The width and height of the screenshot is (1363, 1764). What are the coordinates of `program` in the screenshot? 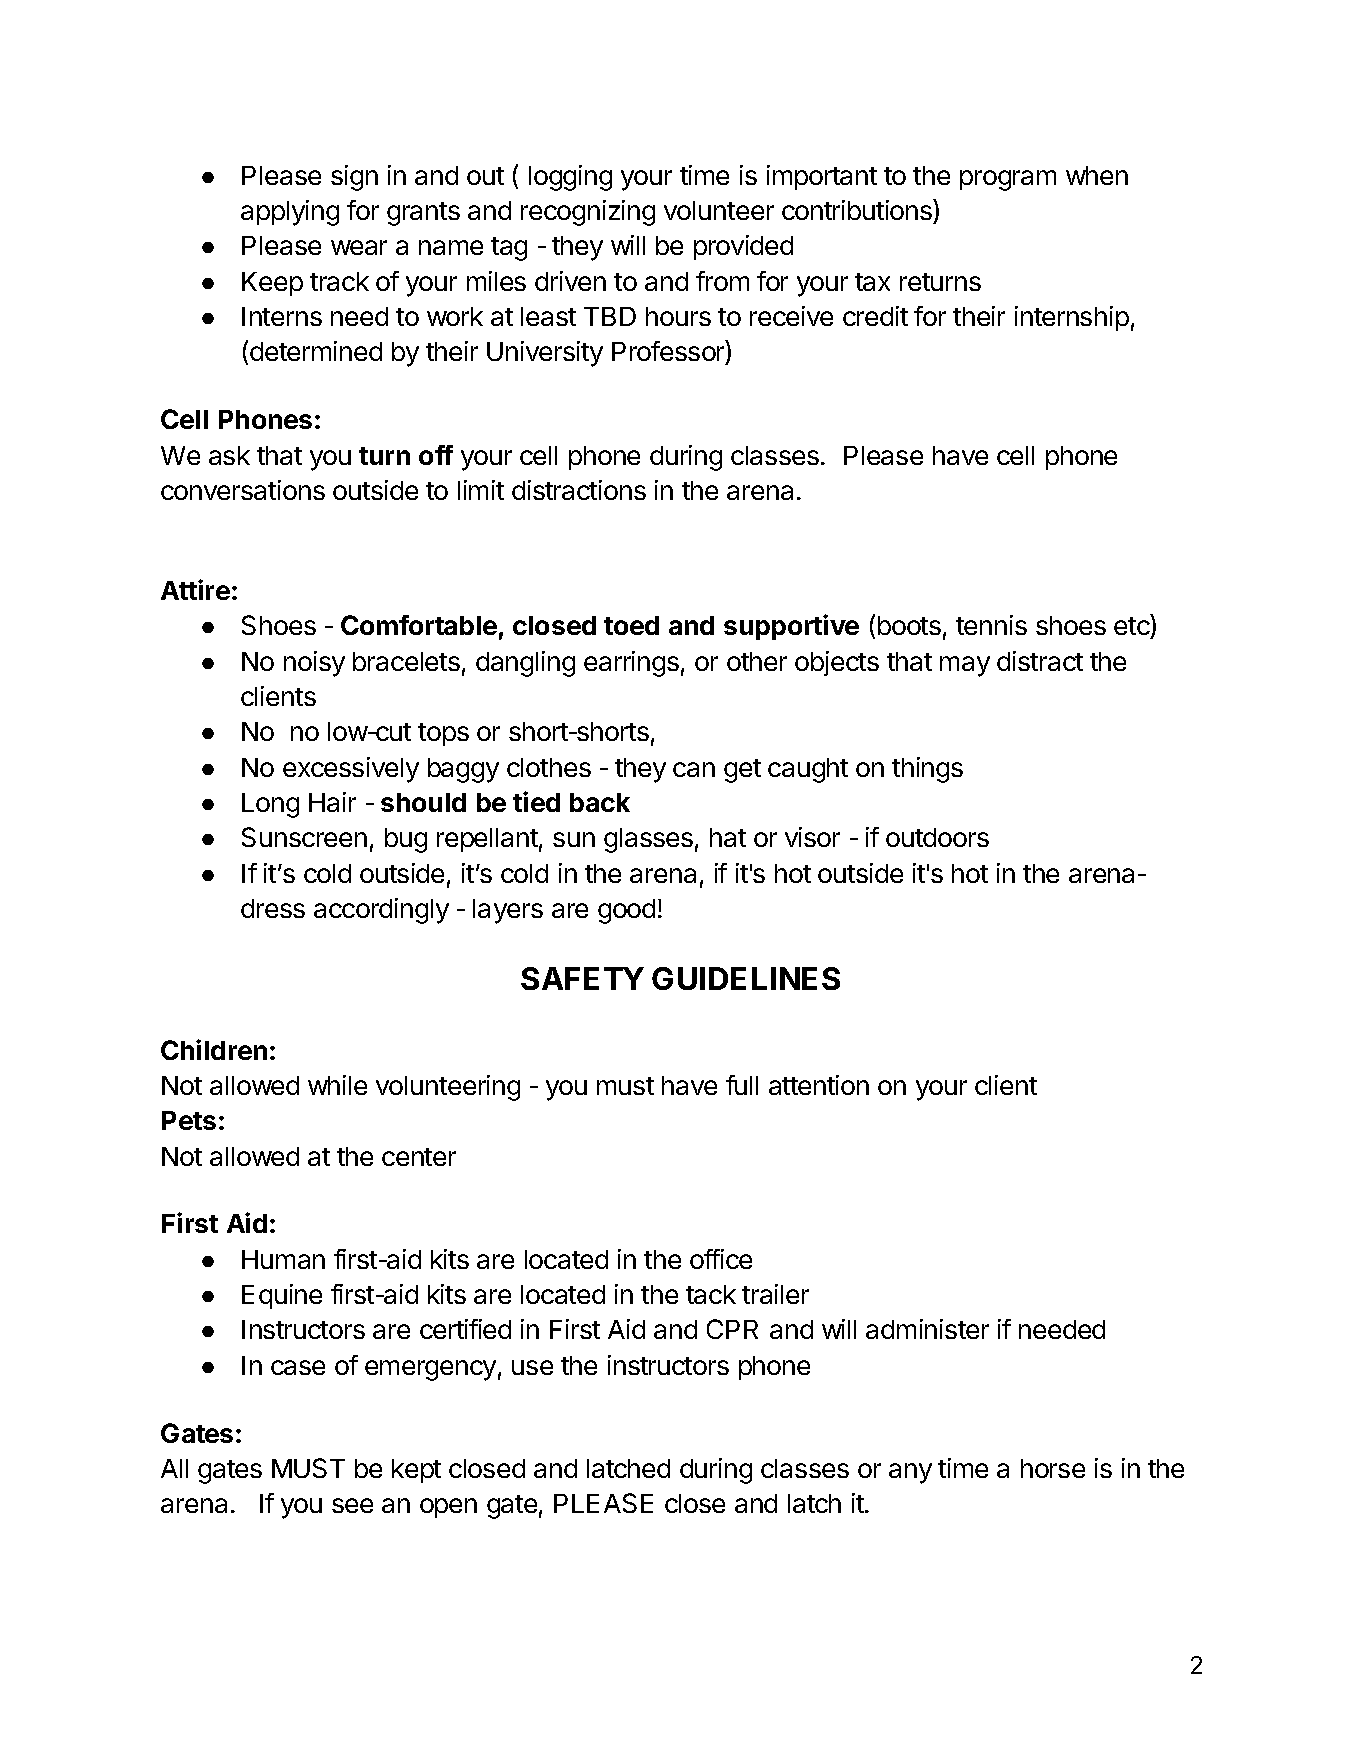 It's located at (1008, 180).
